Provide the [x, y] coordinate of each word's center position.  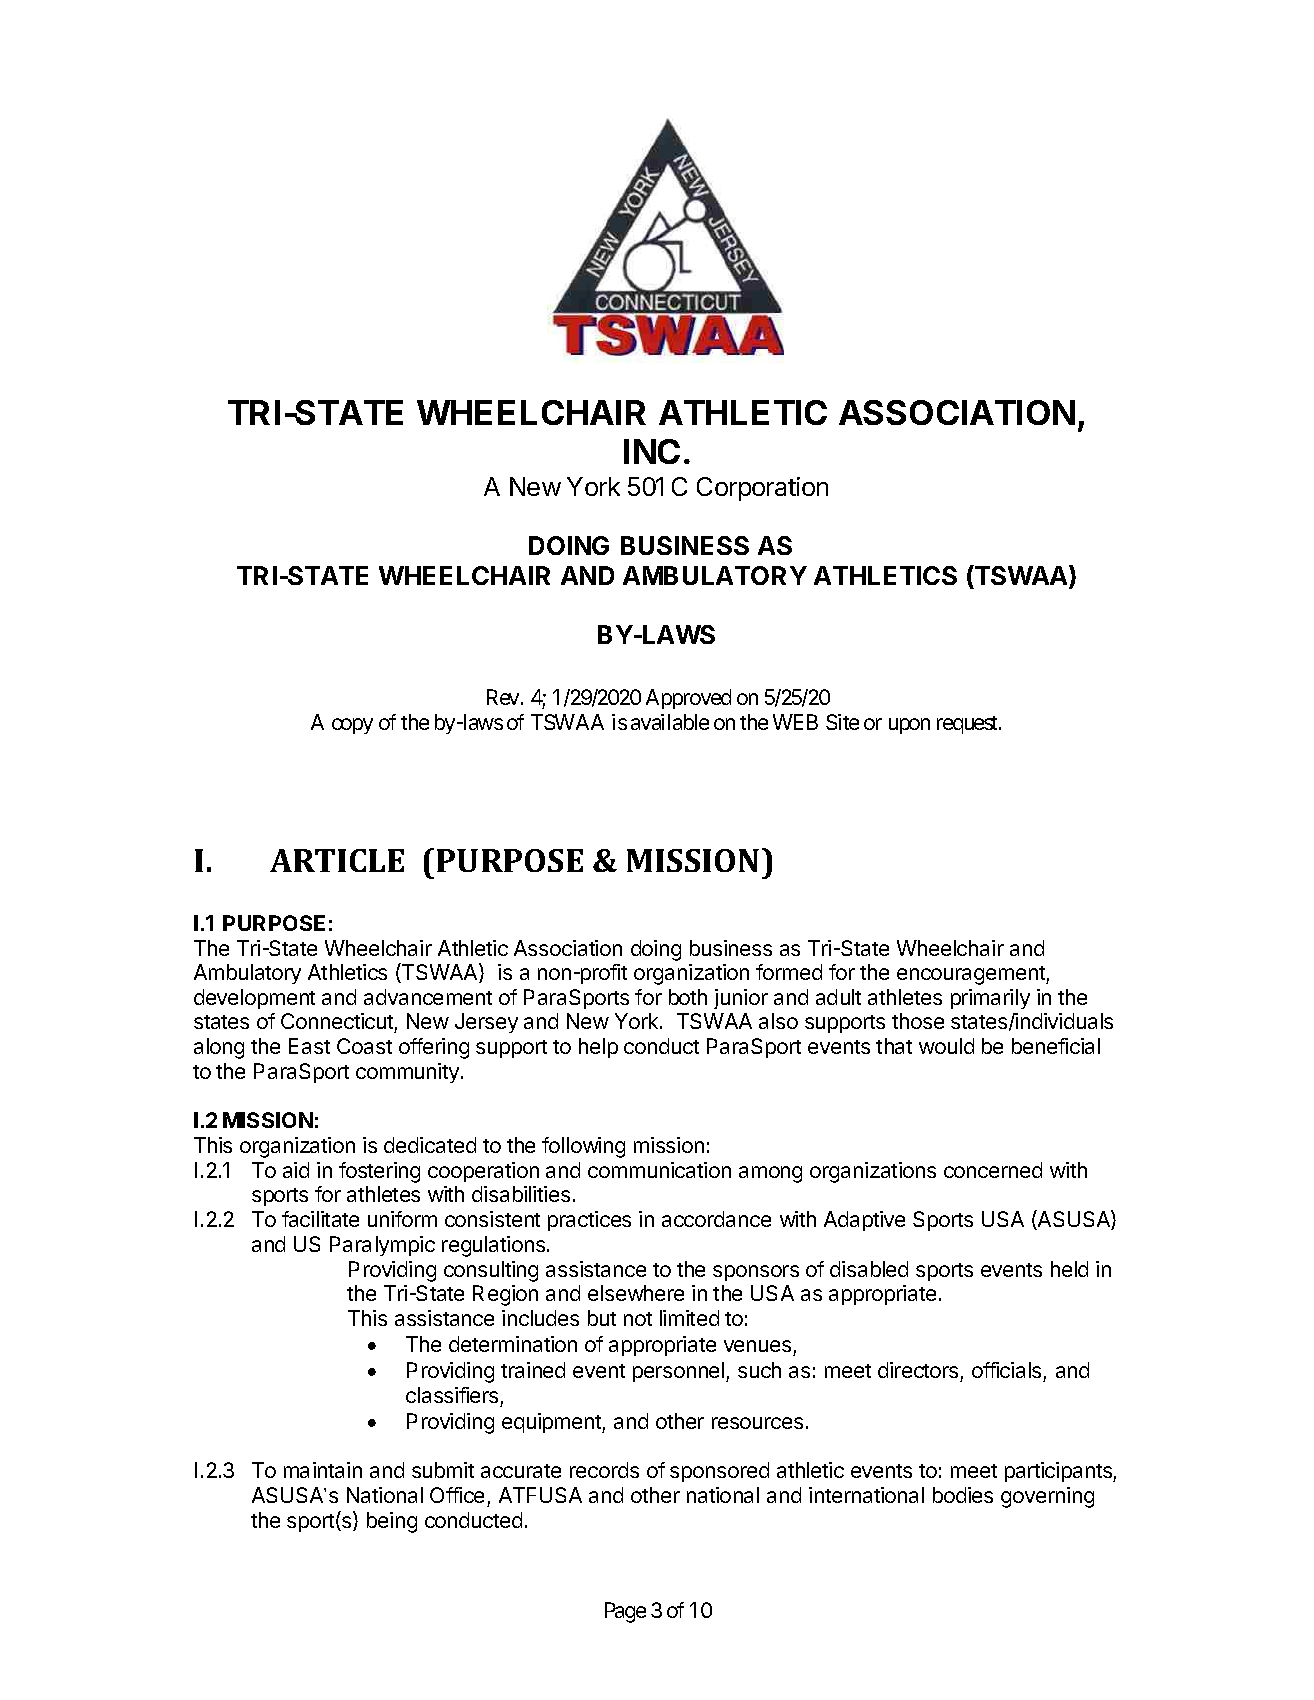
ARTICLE [337, 860]
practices [589, 1221]
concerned [993, 1170]
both [688, 997]
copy [352, 726]
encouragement [972, 975]
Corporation [762, 489]
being [392, 1522]
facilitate [320, 1219]
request [968, 725]
